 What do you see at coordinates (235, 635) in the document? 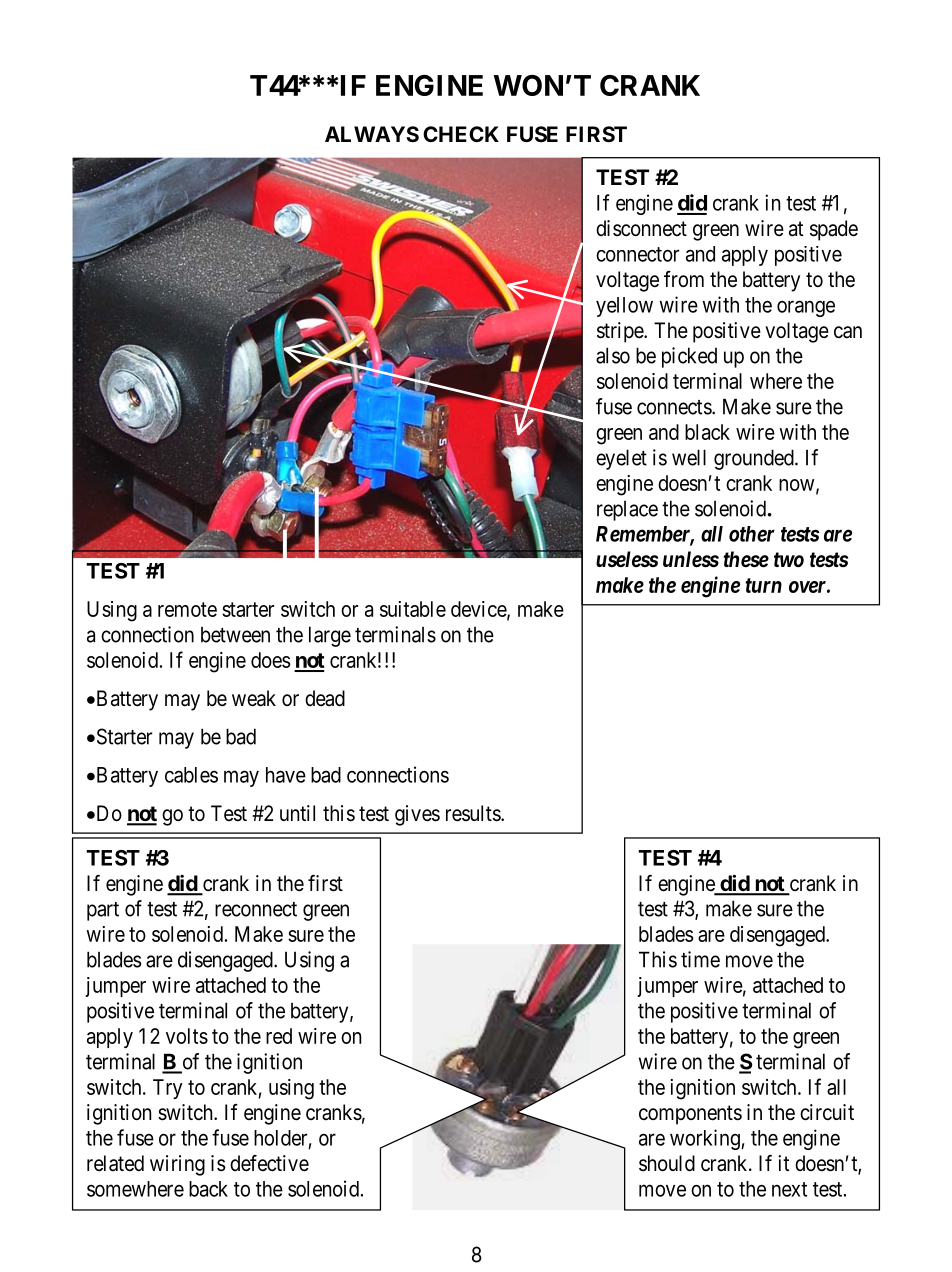
I see `between` at bounding box center [235, 635].
